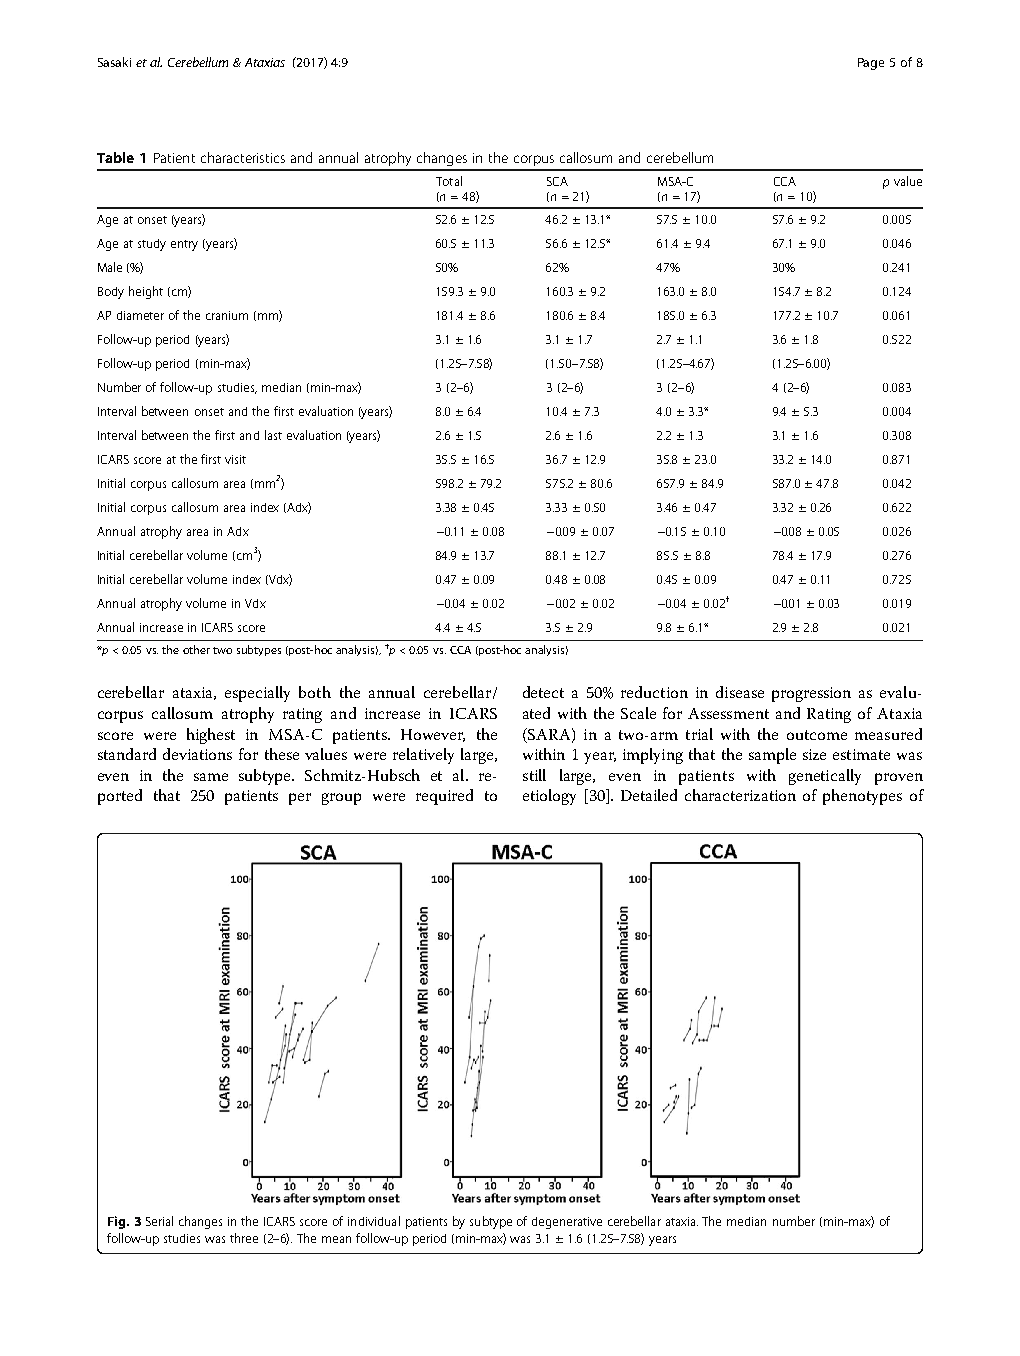  Describe the element at coordinates (871, 64) in the screenshot. I see `Page` at that location.
